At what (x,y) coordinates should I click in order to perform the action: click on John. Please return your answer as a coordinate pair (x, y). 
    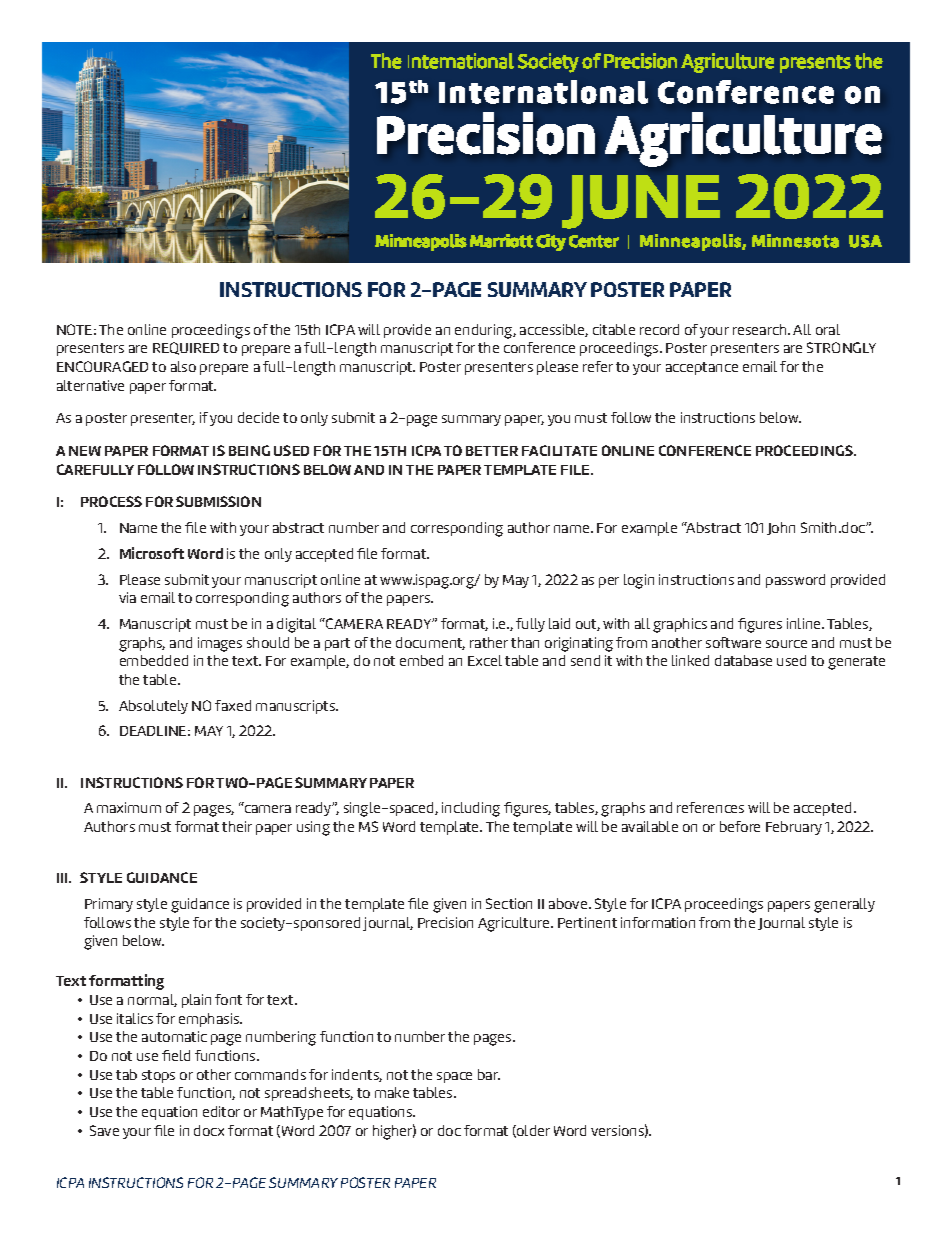
    Looking at the image, I should click on (781, 528).
